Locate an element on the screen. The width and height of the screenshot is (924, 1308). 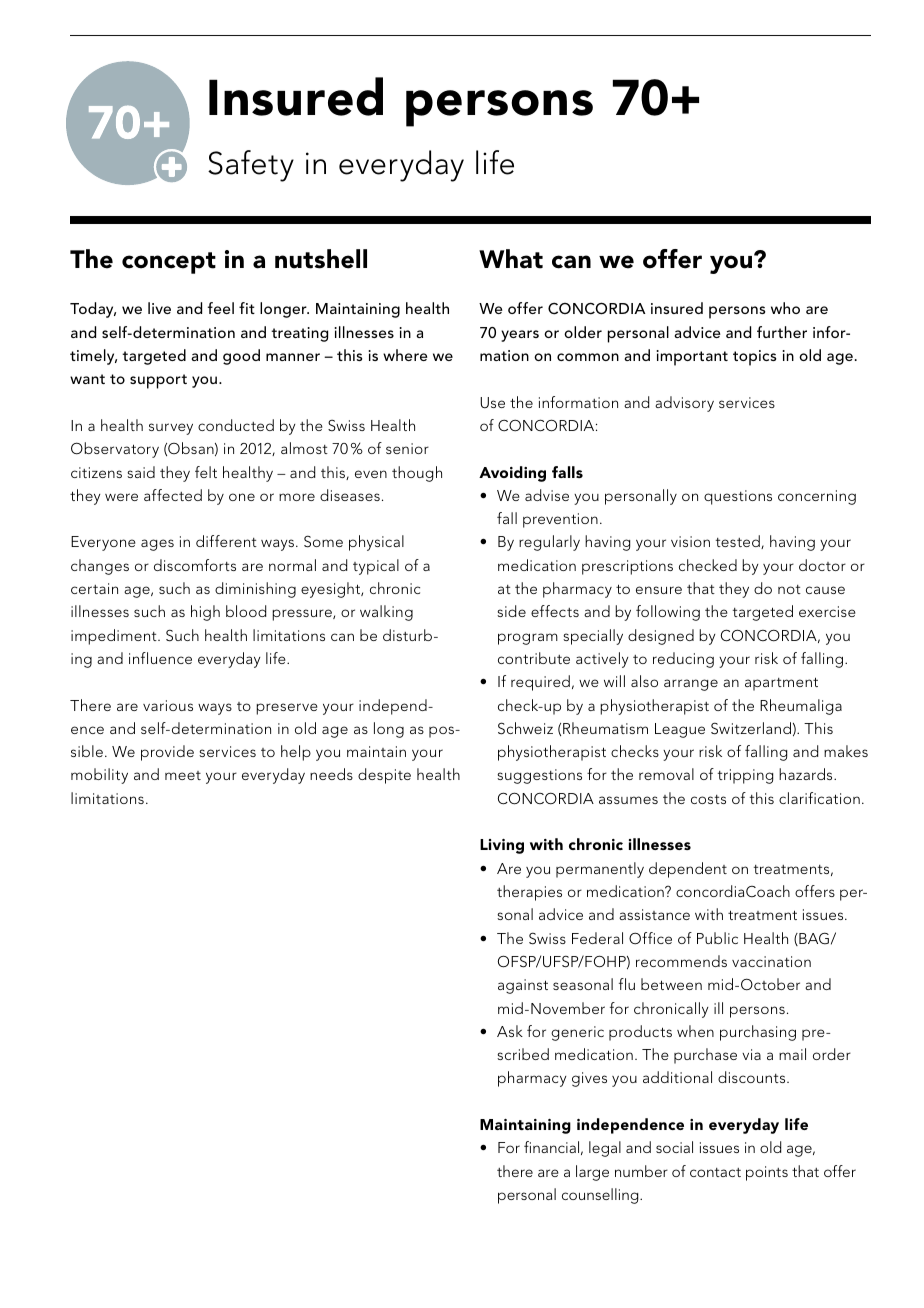
points is located at coordinates (767, 1173).
